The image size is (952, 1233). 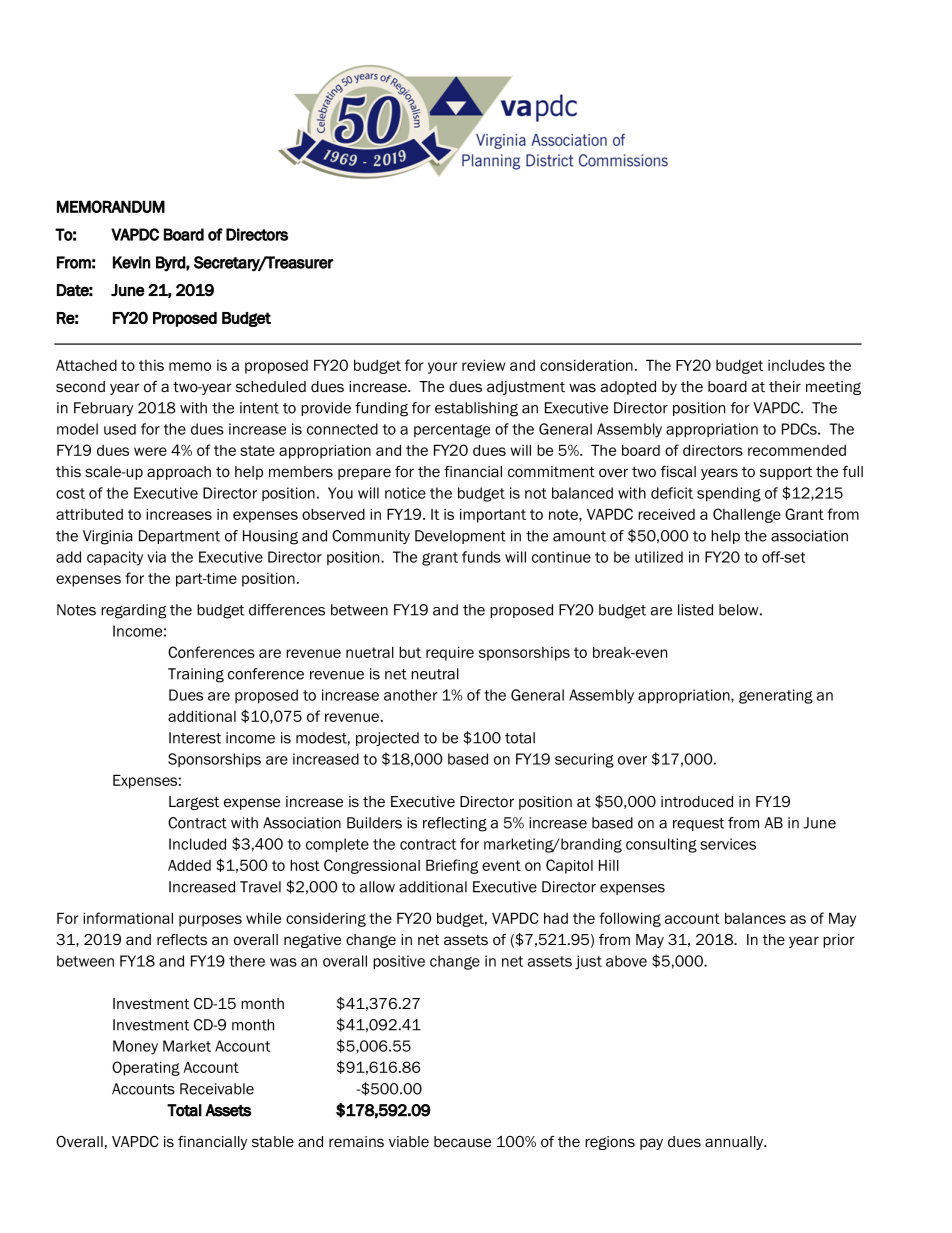 What do you see at coordinates (128, 918) in the screenshot?
I see `informational` at bounding box center [128, 918].
